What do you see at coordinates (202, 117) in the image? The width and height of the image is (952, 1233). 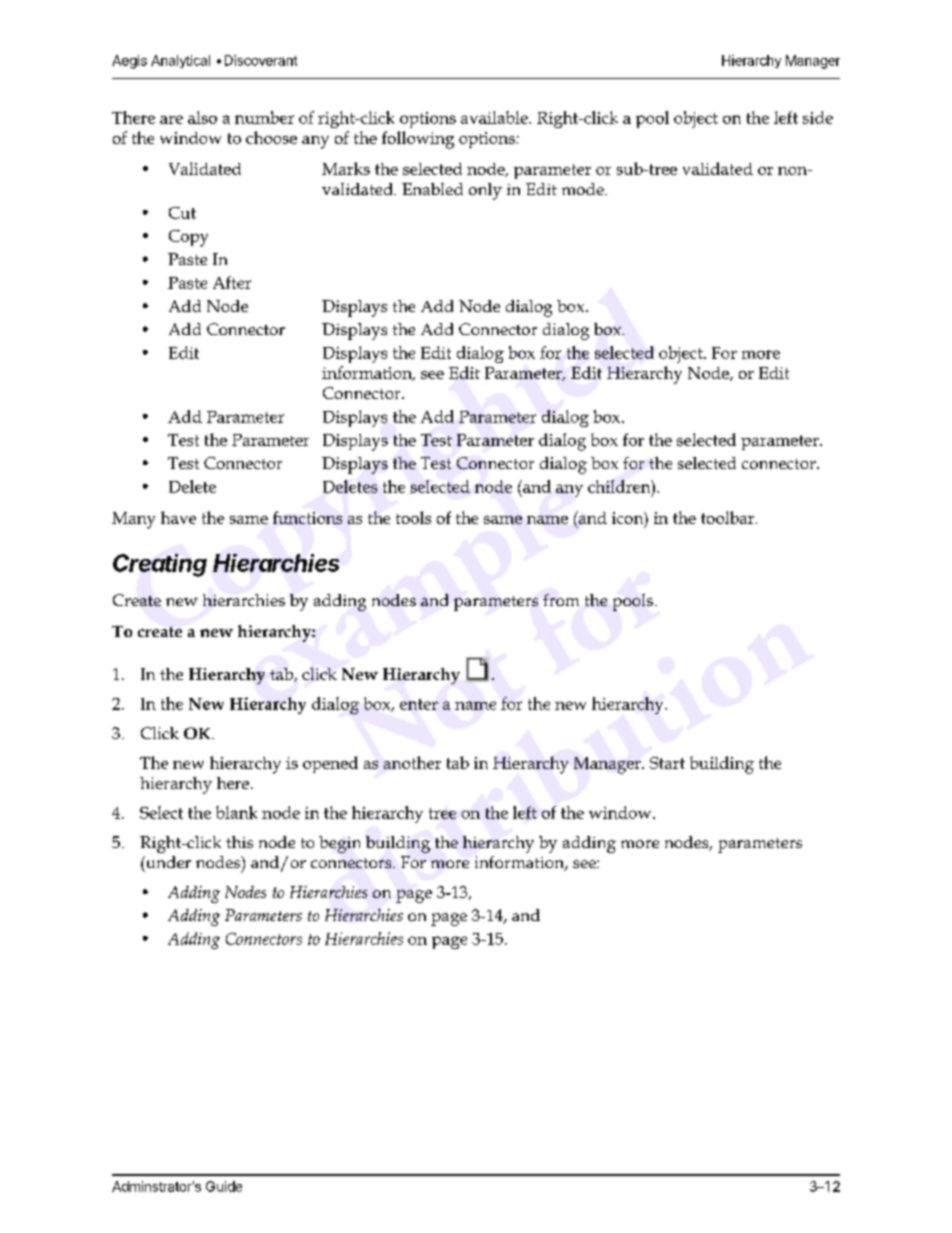 I see `also` at bounding box center [202, 117].
